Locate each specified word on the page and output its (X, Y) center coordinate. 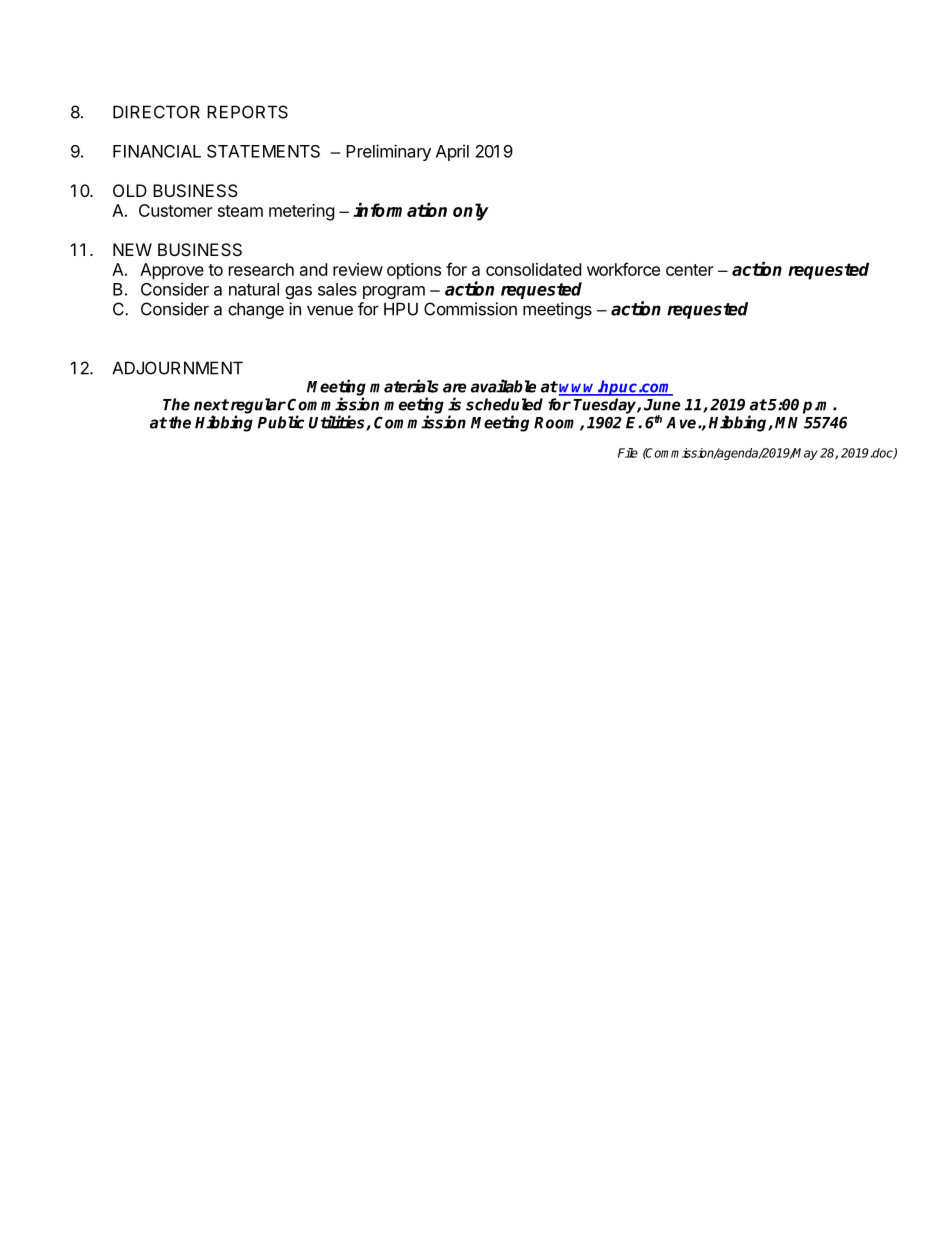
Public (280, 422)
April (452, 152)
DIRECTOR (156, 112)
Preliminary (388, 152)
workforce (623, 269)
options (414, 271)
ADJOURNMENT (177, 368)
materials (404, 386)
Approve (172, 271)
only (471, 212)
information (400, 209)
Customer (176, 210)
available (503, 386)
